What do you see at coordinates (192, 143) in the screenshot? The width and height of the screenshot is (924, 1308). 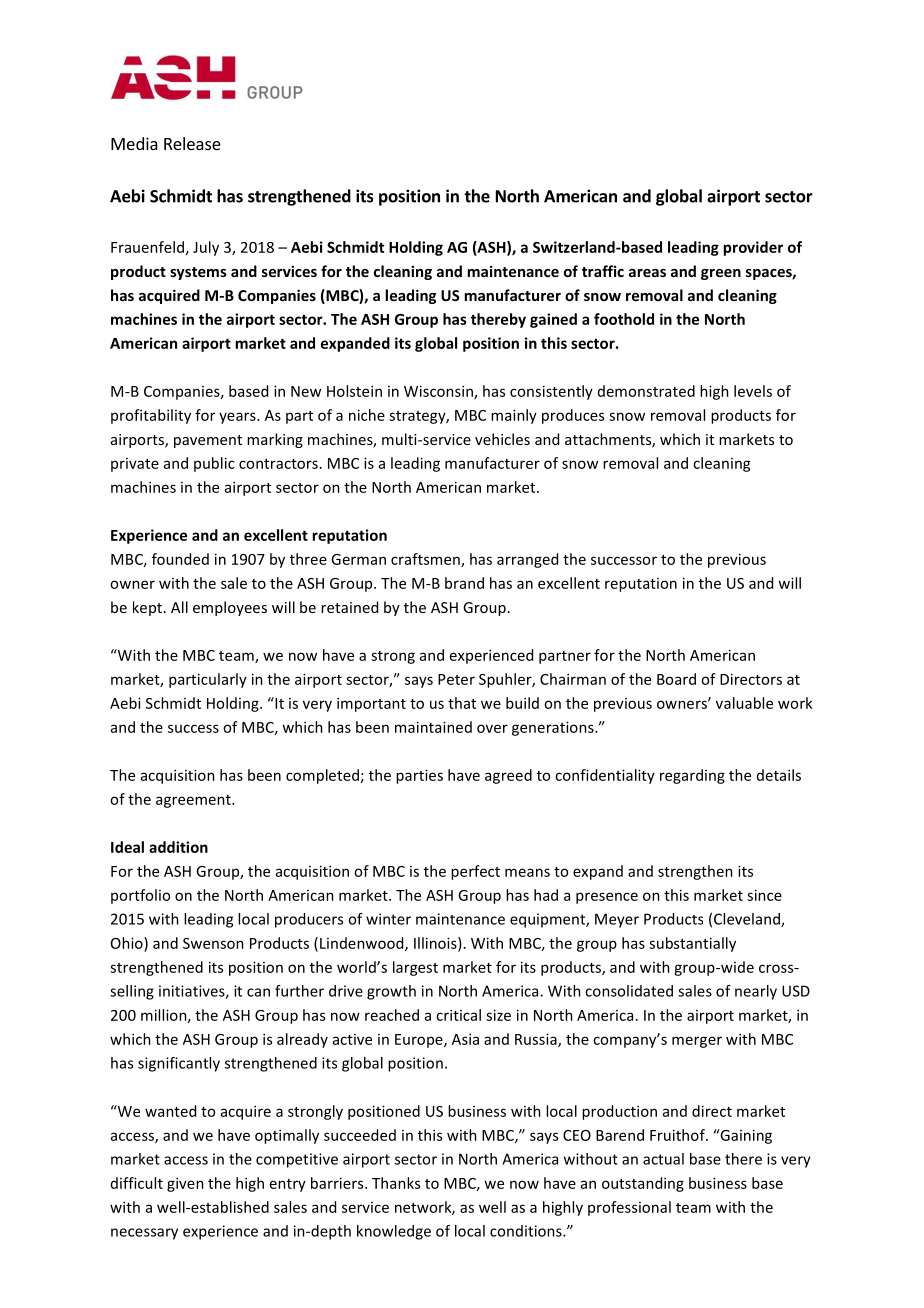 I see `Release` at bounding box center [192, 143].
